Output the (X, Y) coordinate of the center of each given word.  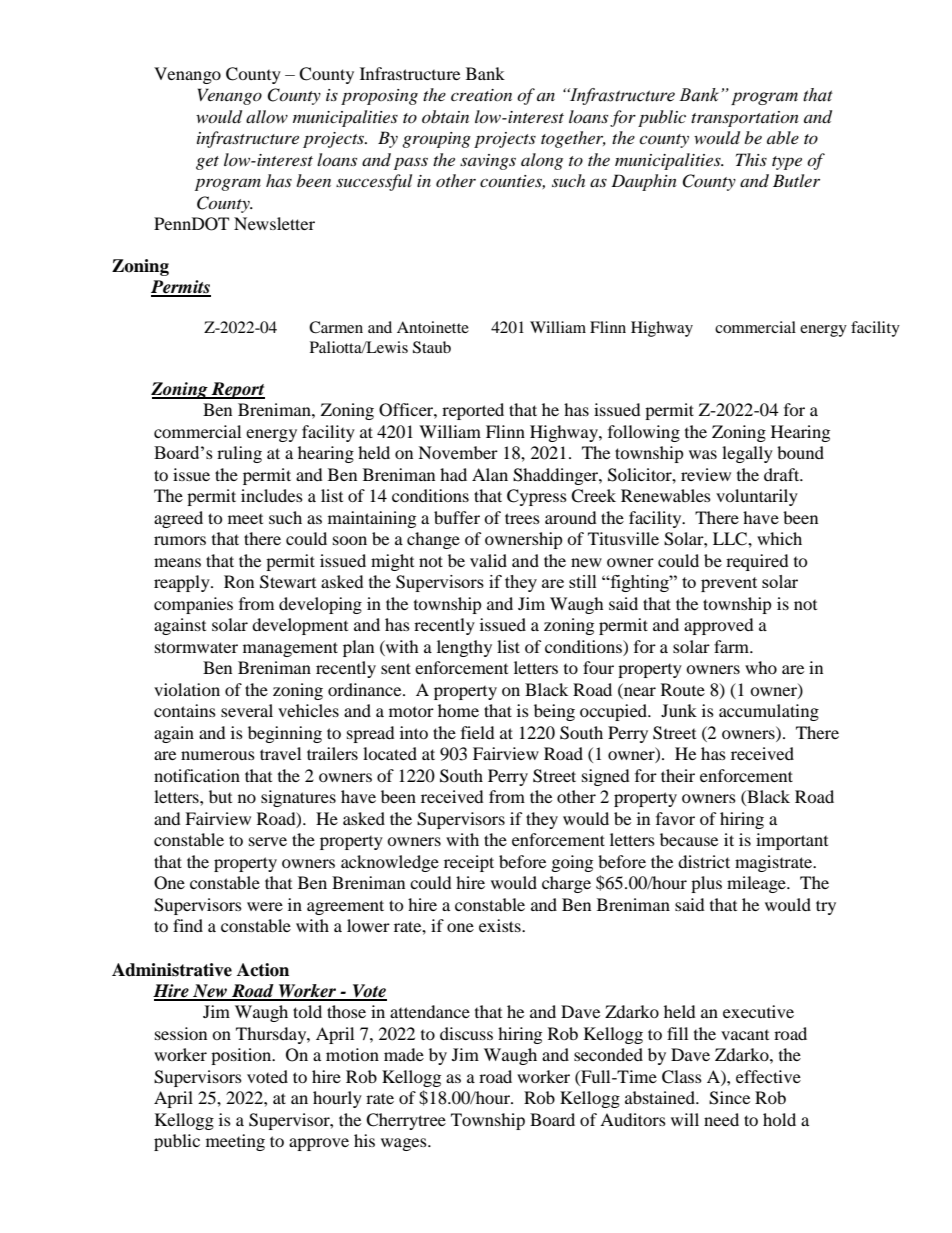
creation (481, 95)
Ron (239, 581)
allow (267, 116)
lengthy (464, 648)
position (242, 1056)
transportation (745, 119)
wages (405, 1144)
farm (733, 646)
